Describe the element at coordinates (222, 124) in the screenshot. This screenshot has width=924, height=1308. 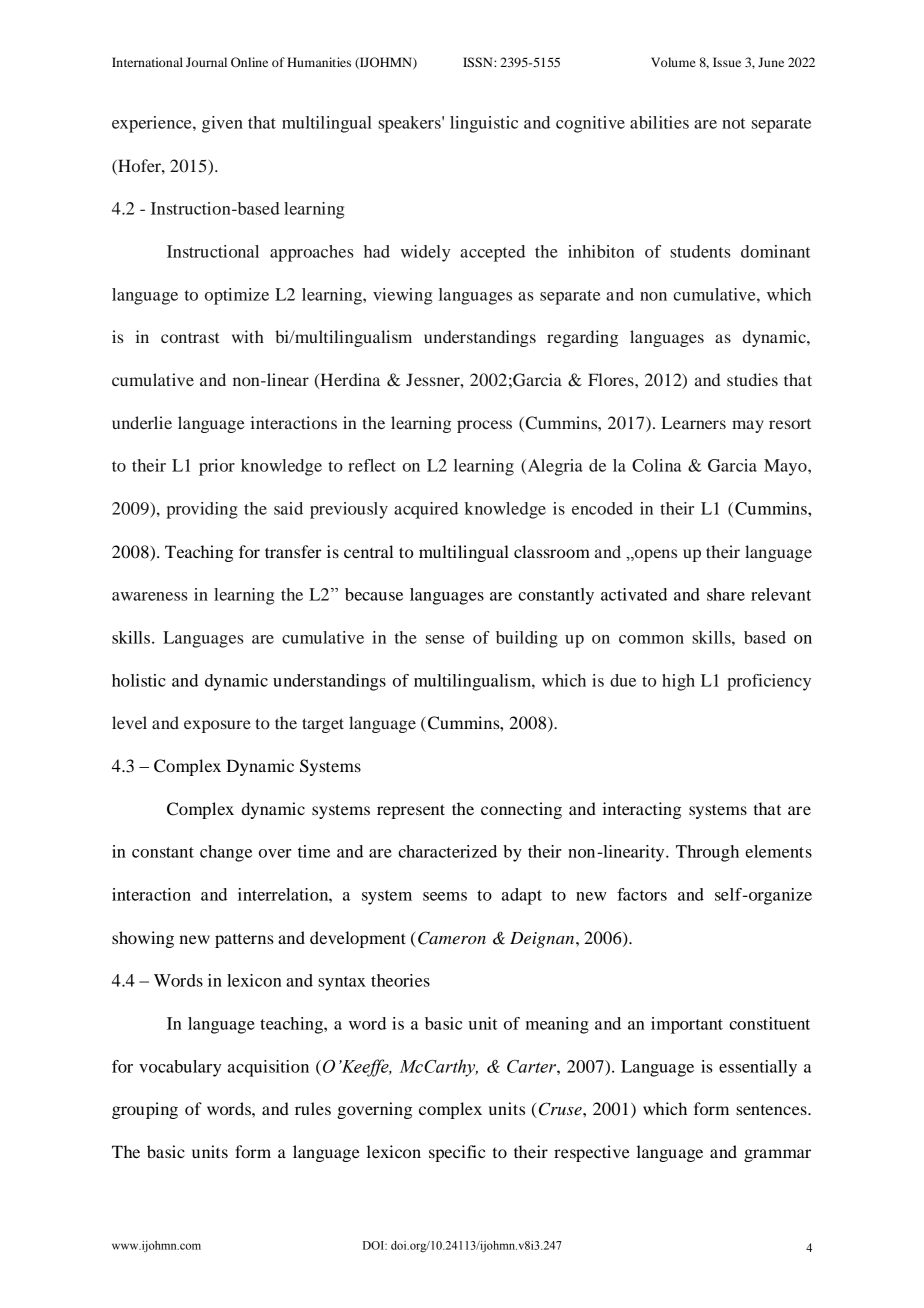
I see `given` at that location.
